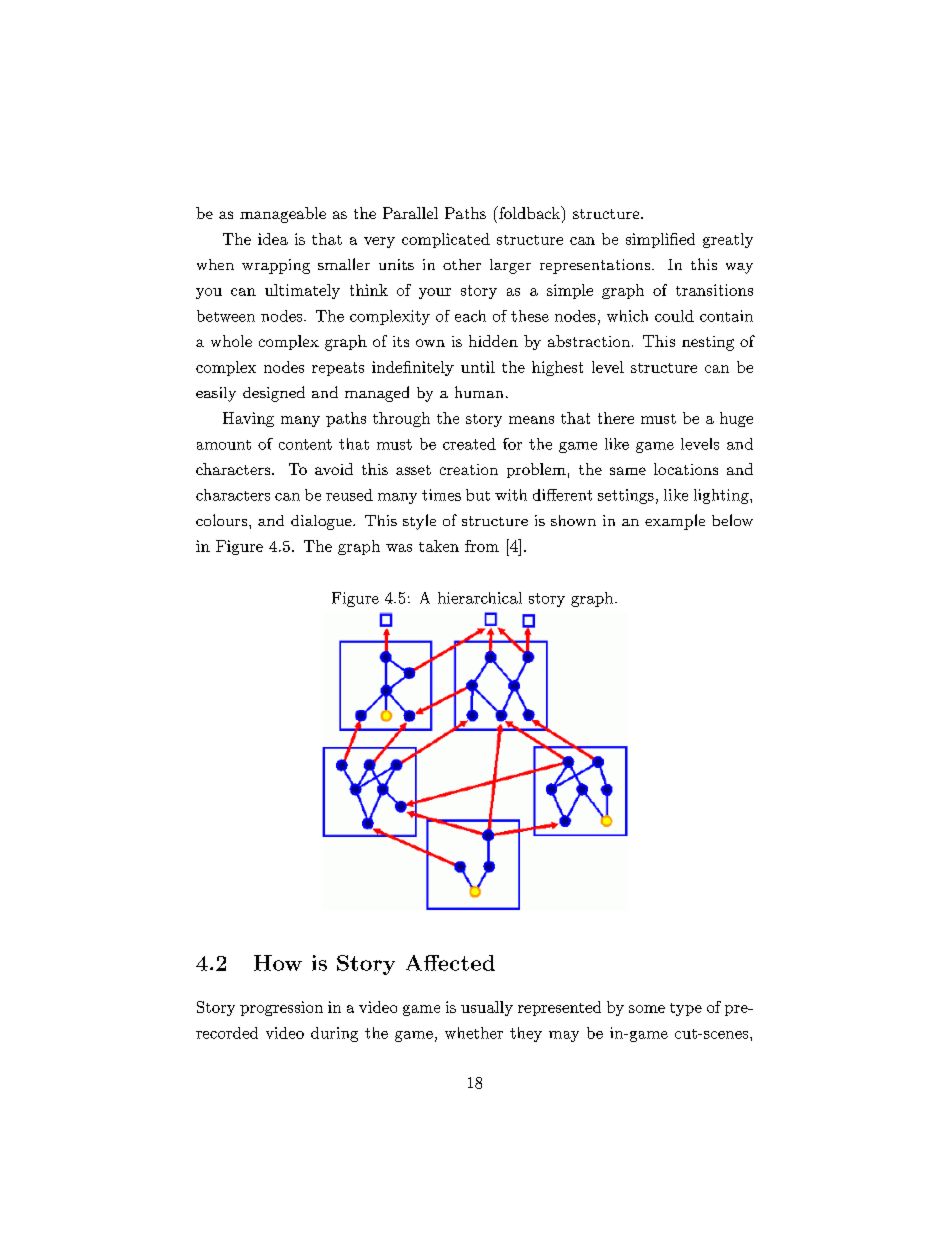  Describe the element at coordinates (305, 444) in the screenshot. I see `content` at that location.
